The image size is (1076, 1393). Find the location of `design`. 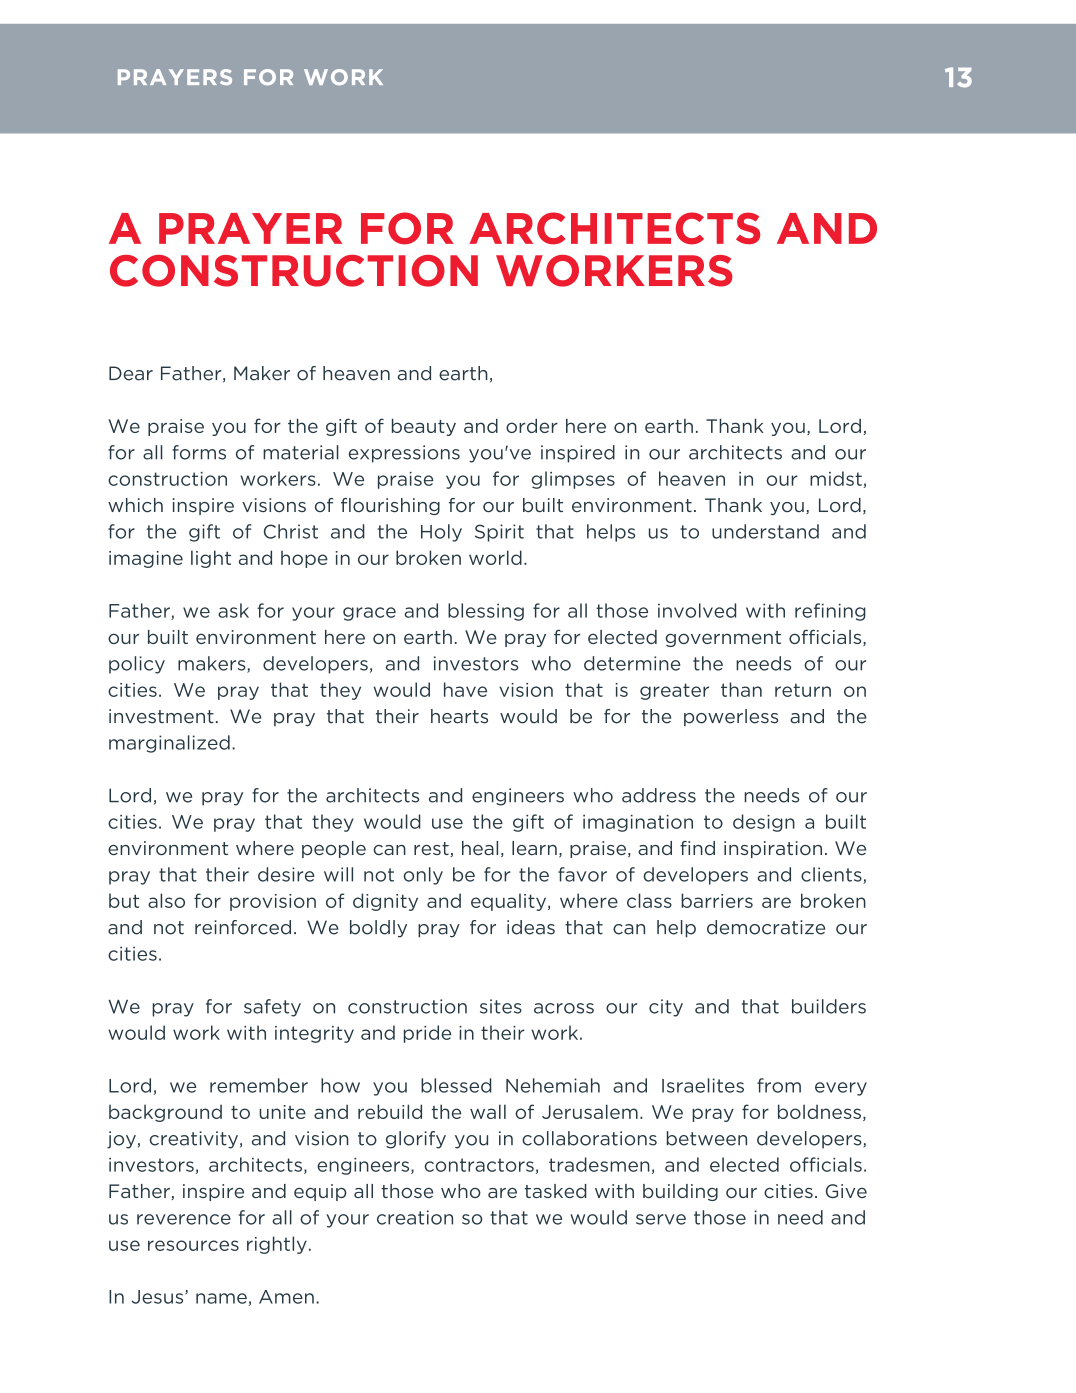

design is located at coordinates (764, 823).
